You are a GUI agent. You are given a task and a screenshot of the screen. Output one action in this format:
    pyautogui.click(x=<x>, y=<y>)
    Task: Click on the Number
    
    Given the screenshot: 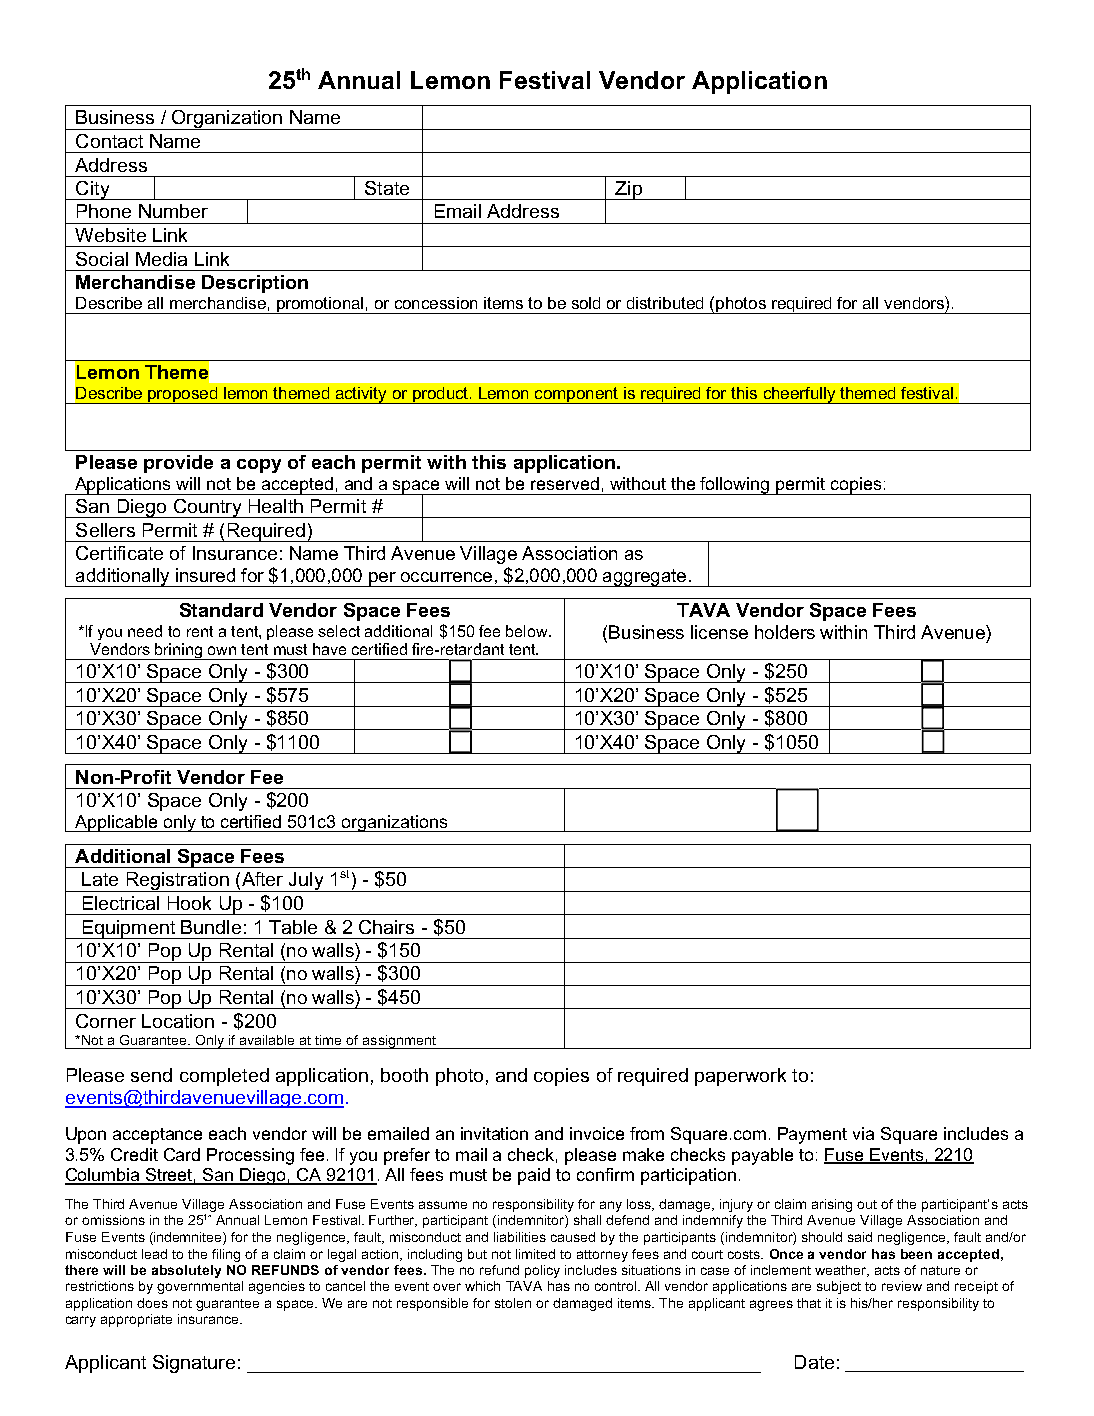 What is the action you would take?
    pyautogui.click(x=173, y=211)
